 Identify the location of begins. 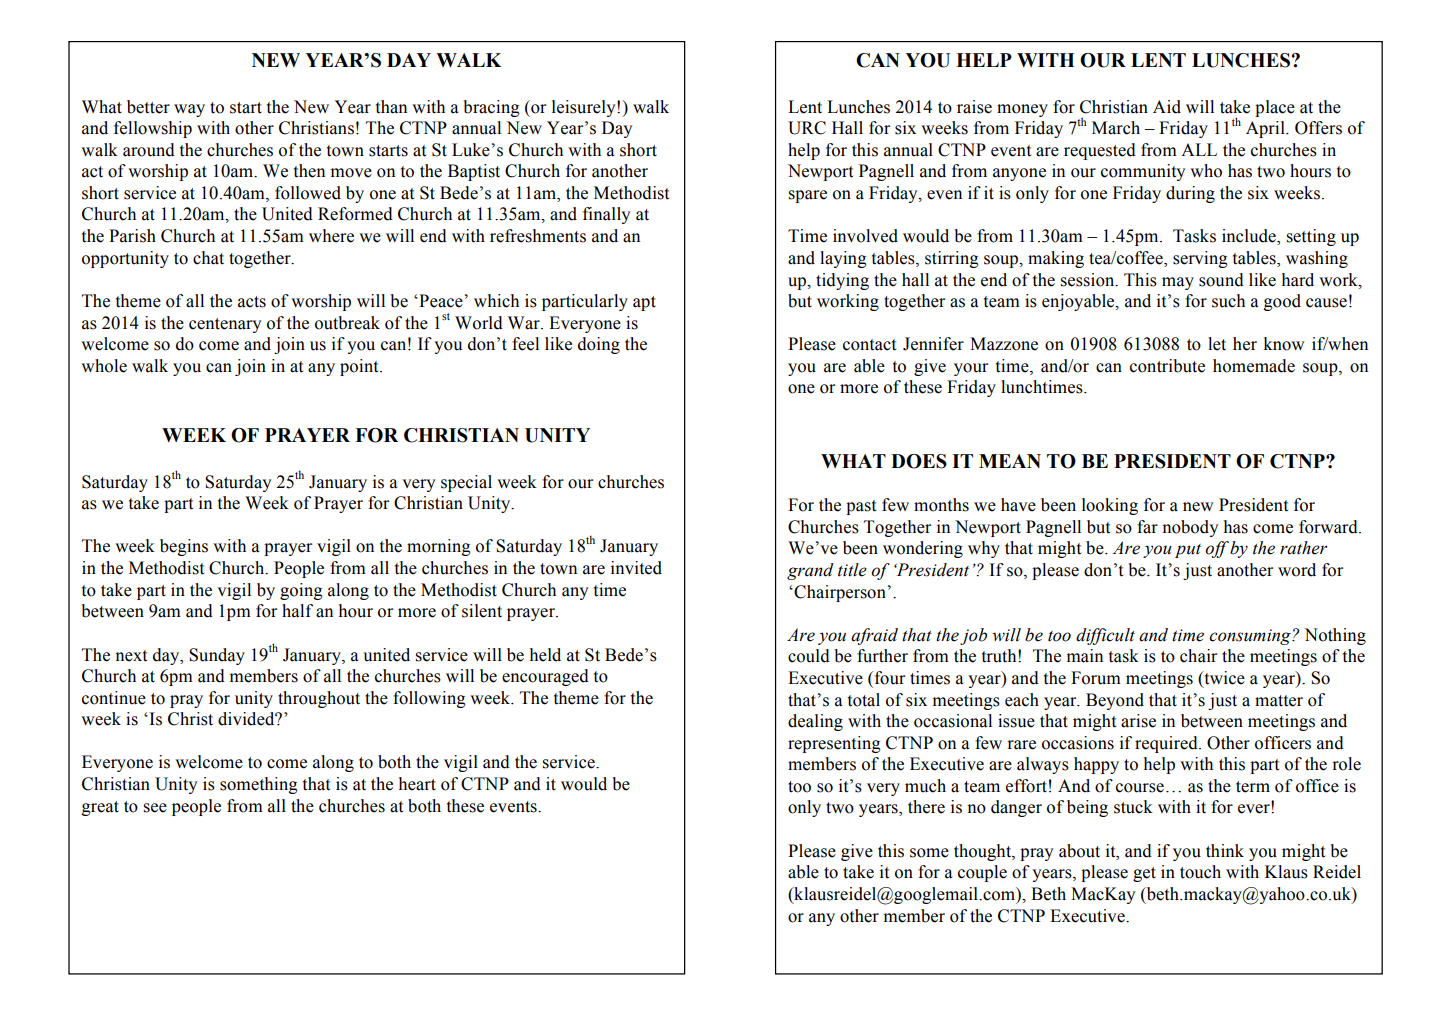
(184, 547).
